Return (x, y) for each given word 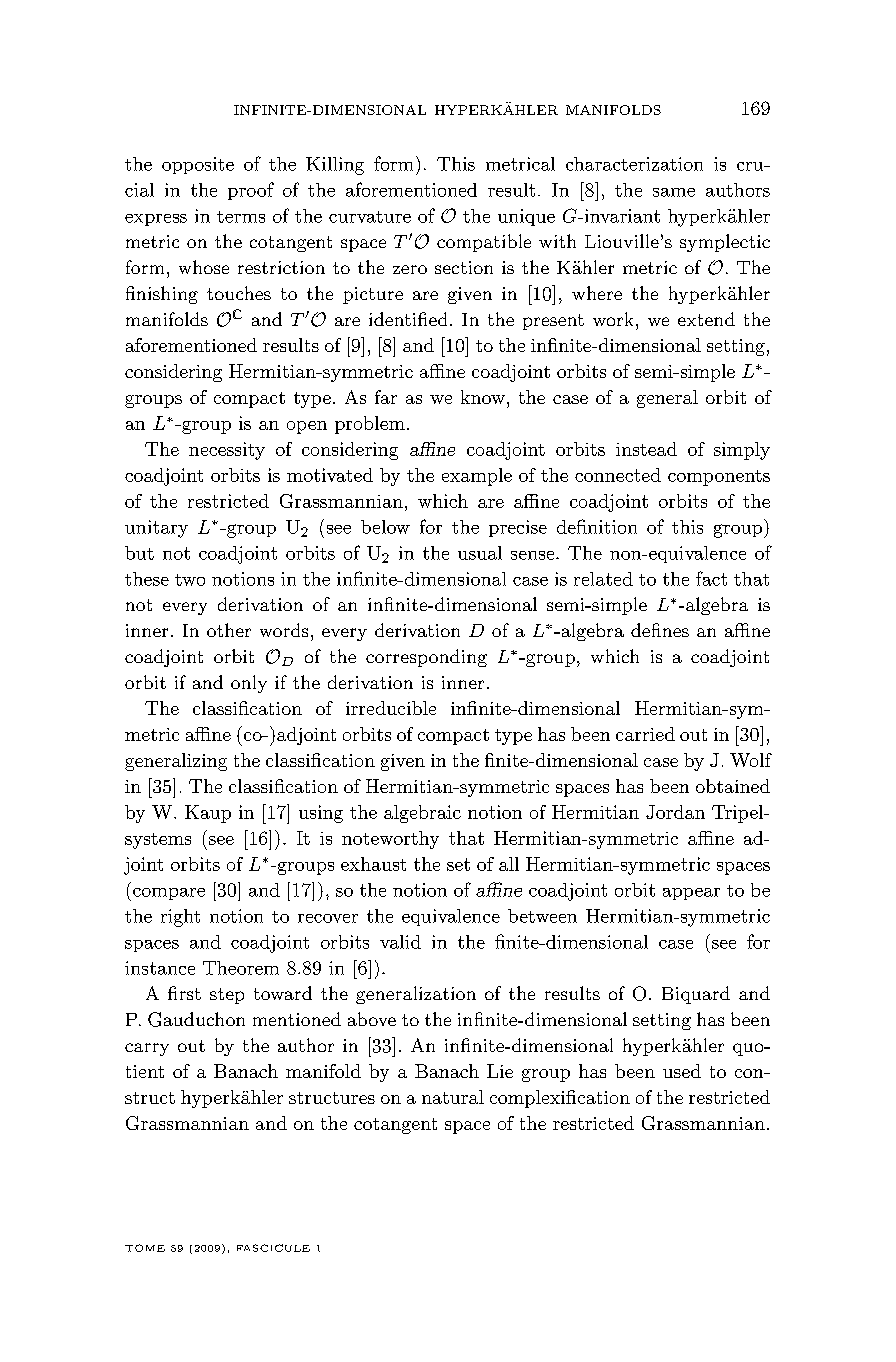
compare (169, 894)
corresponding (426, 658)
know (483, 397)
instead (646, 449)
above (372, 1019)
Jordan (675, 812)
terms (241, 217)
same (674, 192)
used (682, 1071)
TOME (145, 1248)
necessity (227, 451)
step (227, 996)
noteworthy (390, 840)
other (229, 630)
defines (660, 630)
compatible (484, 243)
